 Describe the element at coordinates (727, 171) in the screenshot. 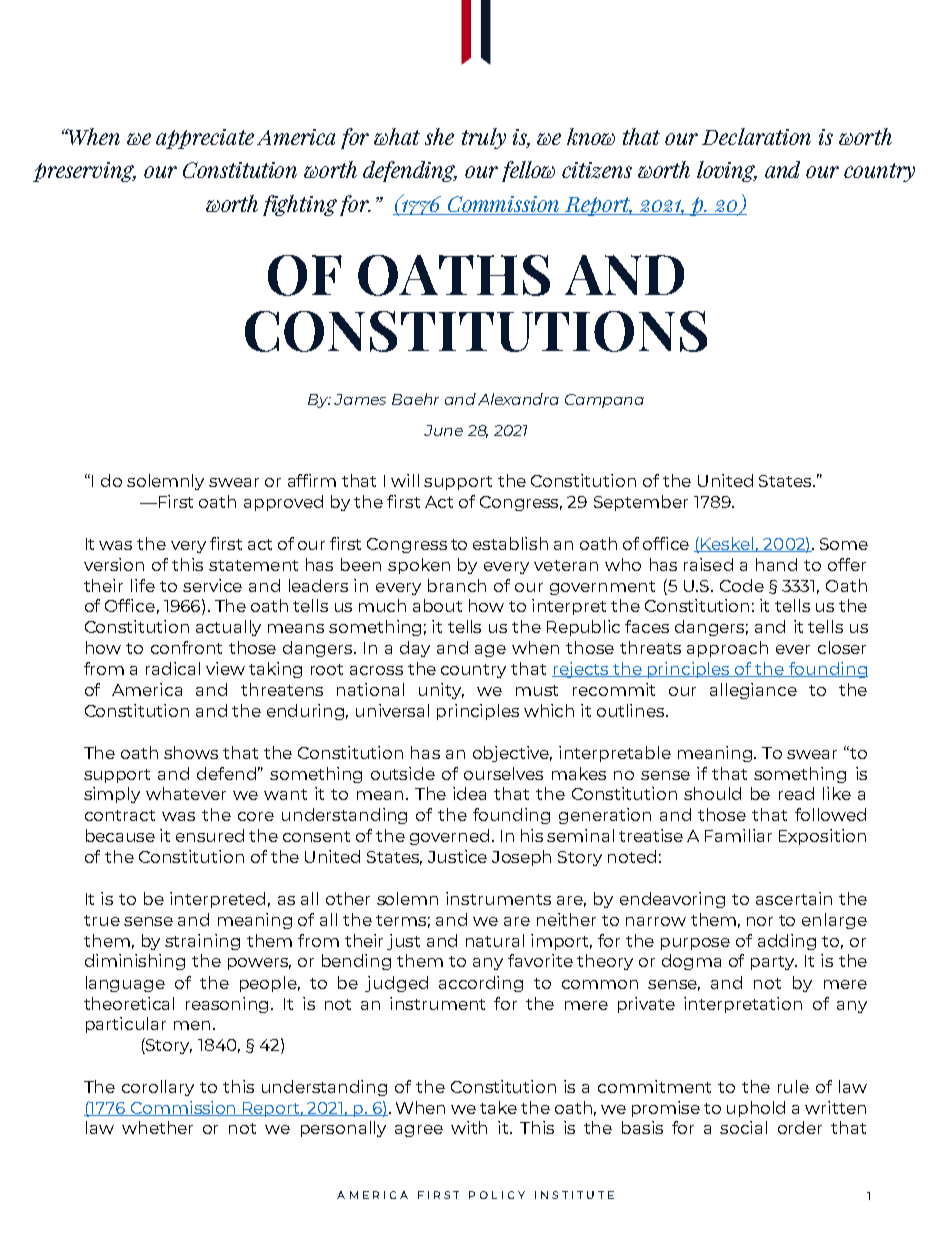

I see `loving` at that location.
